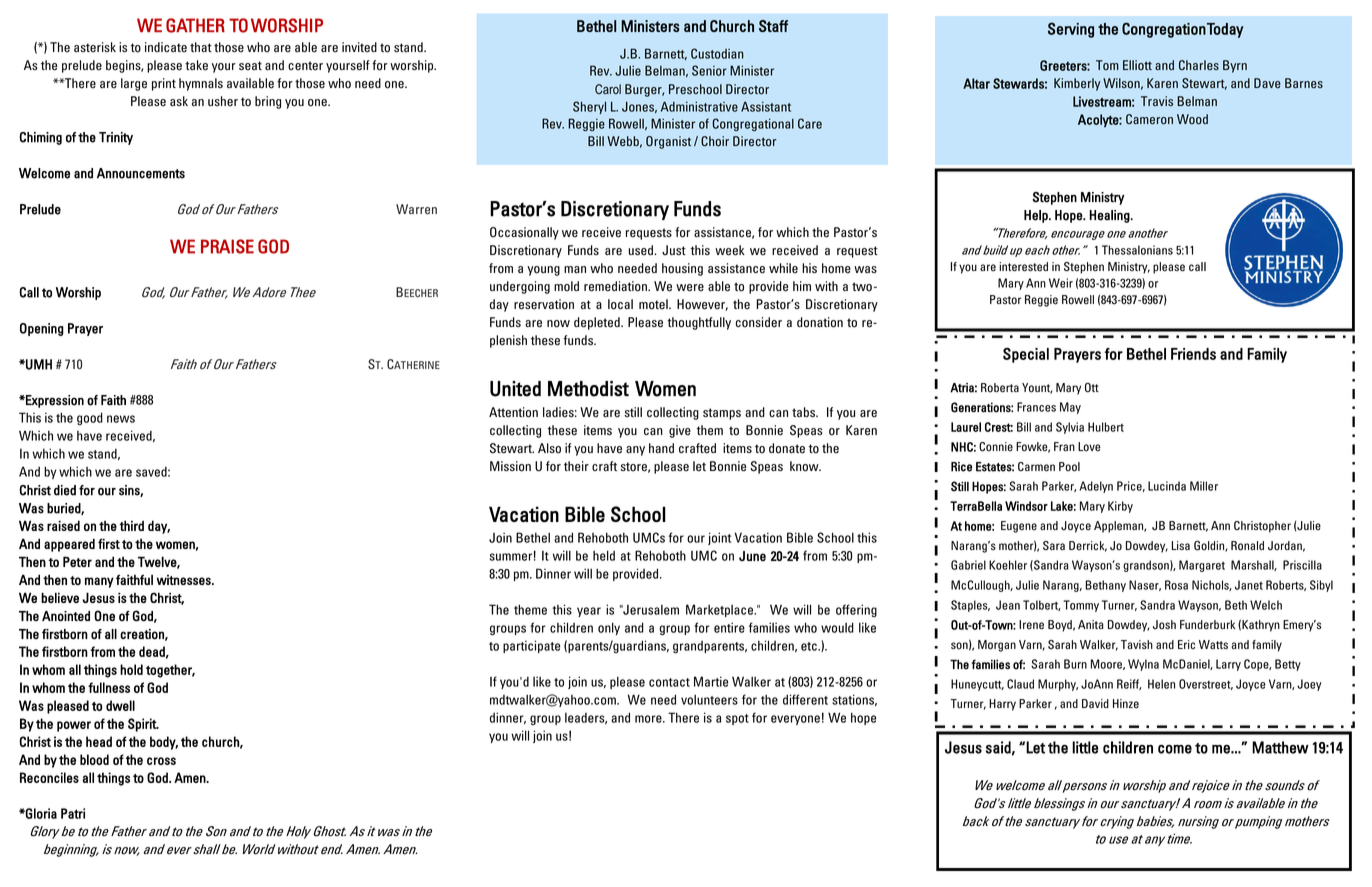  I want to click on cross, so click(161, 761).
